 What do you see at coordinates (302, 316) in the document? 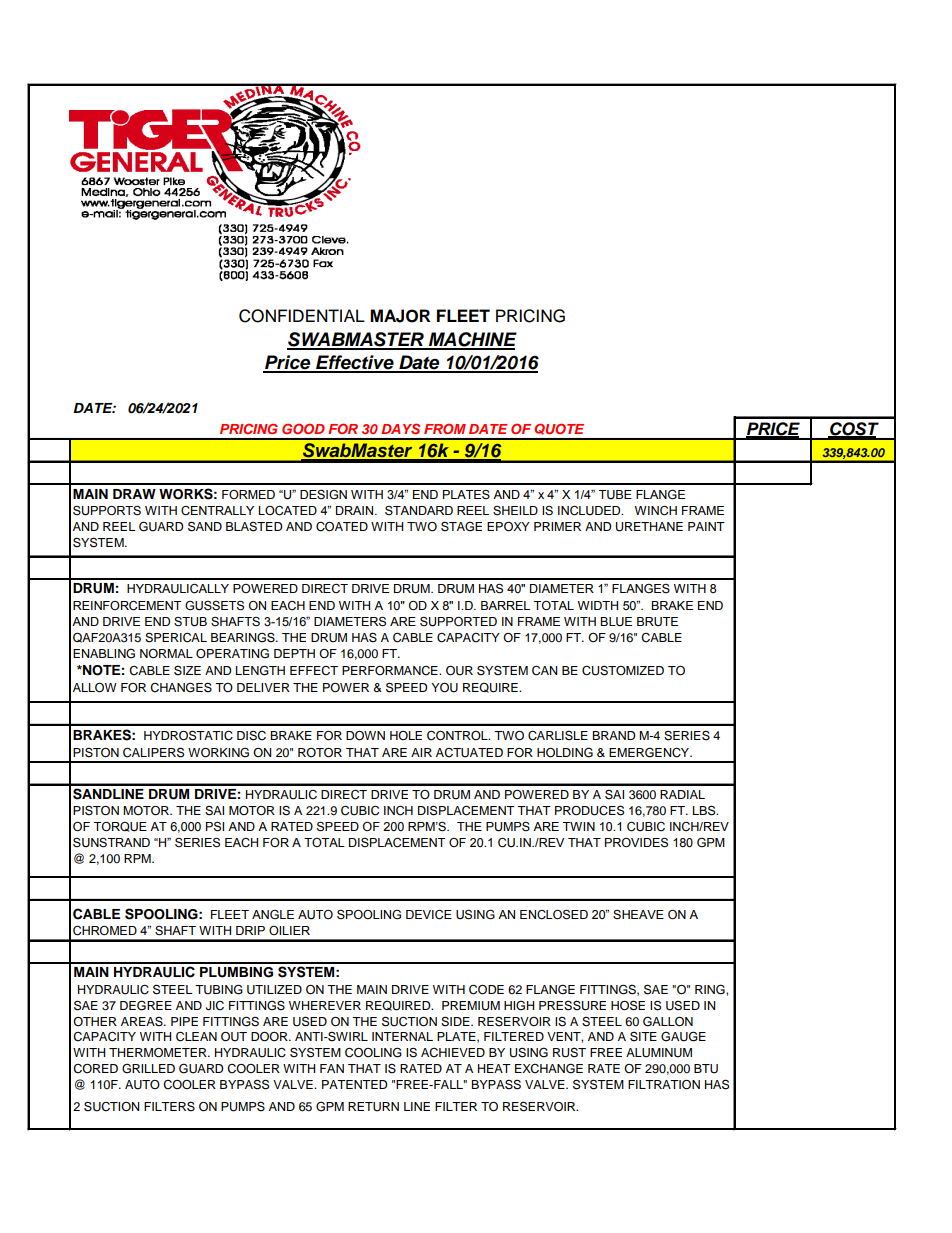
I see `CONFIDENTIAL` at bounding box center [302, 316].
